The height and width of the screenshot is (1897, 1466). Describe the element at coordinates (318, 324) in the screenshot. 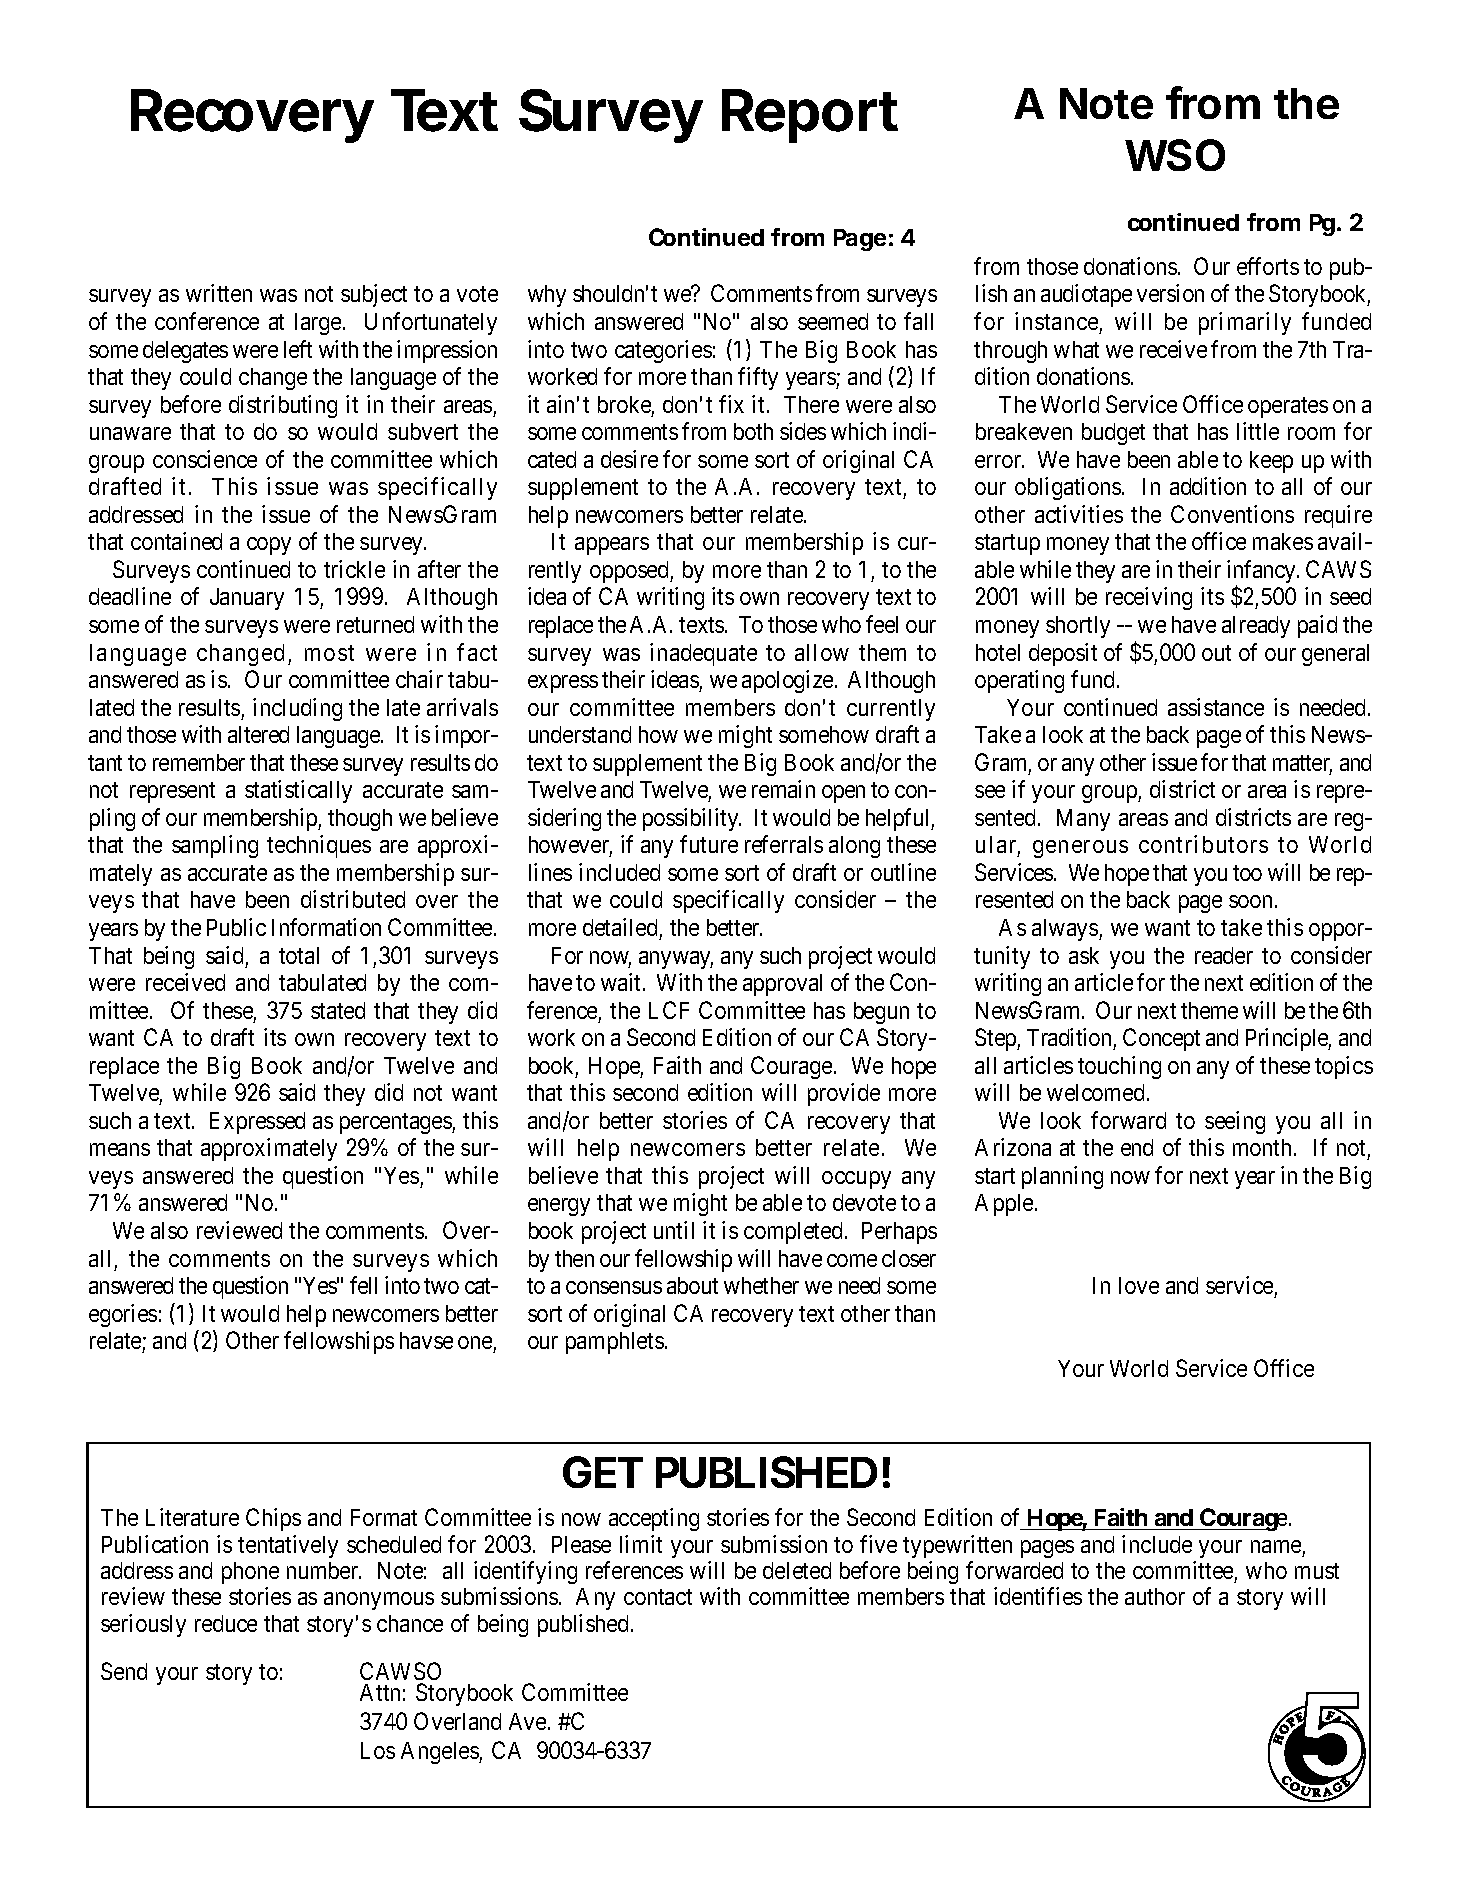

I see `large` at that location.
